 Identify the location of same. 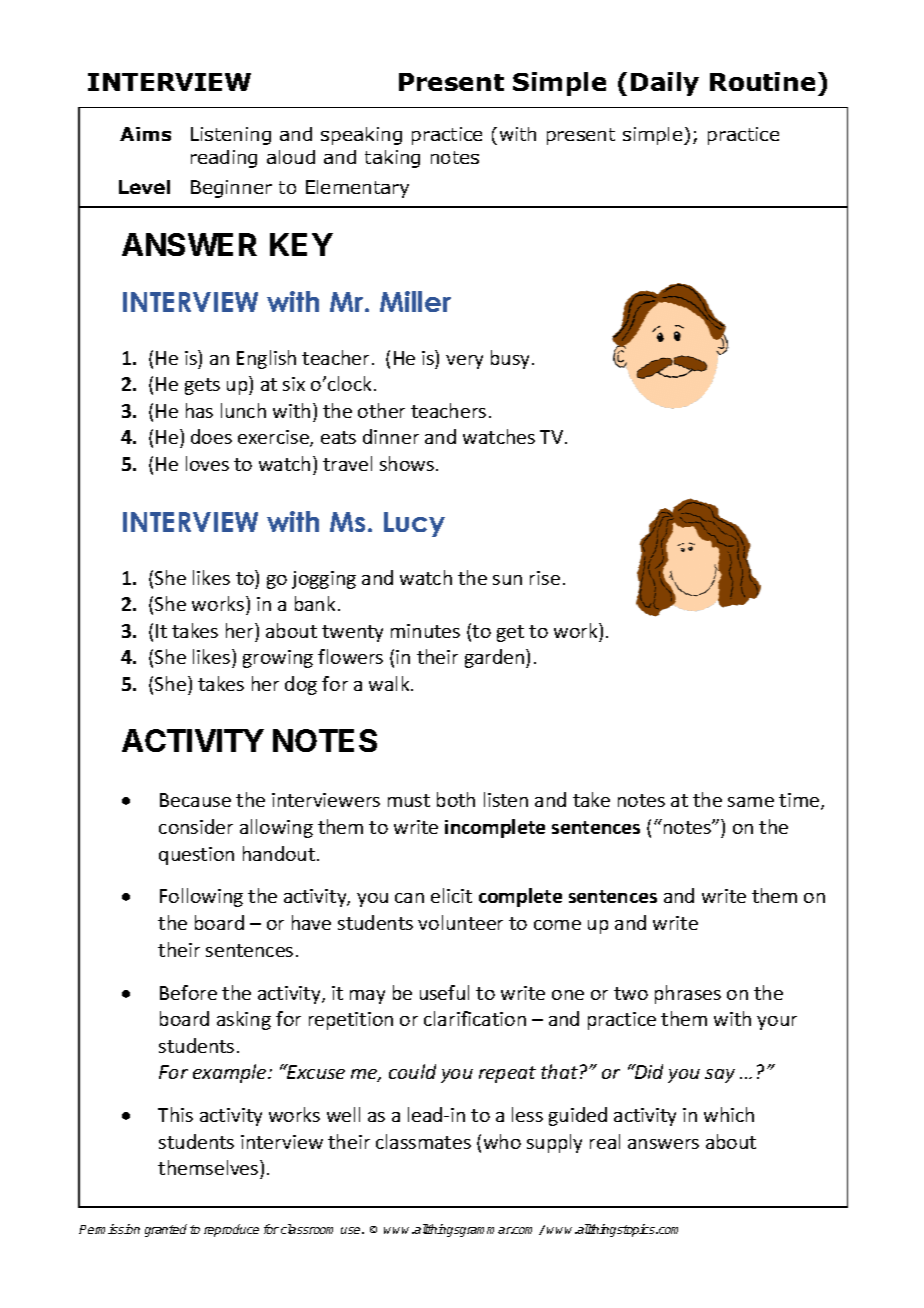
(751, 802).
